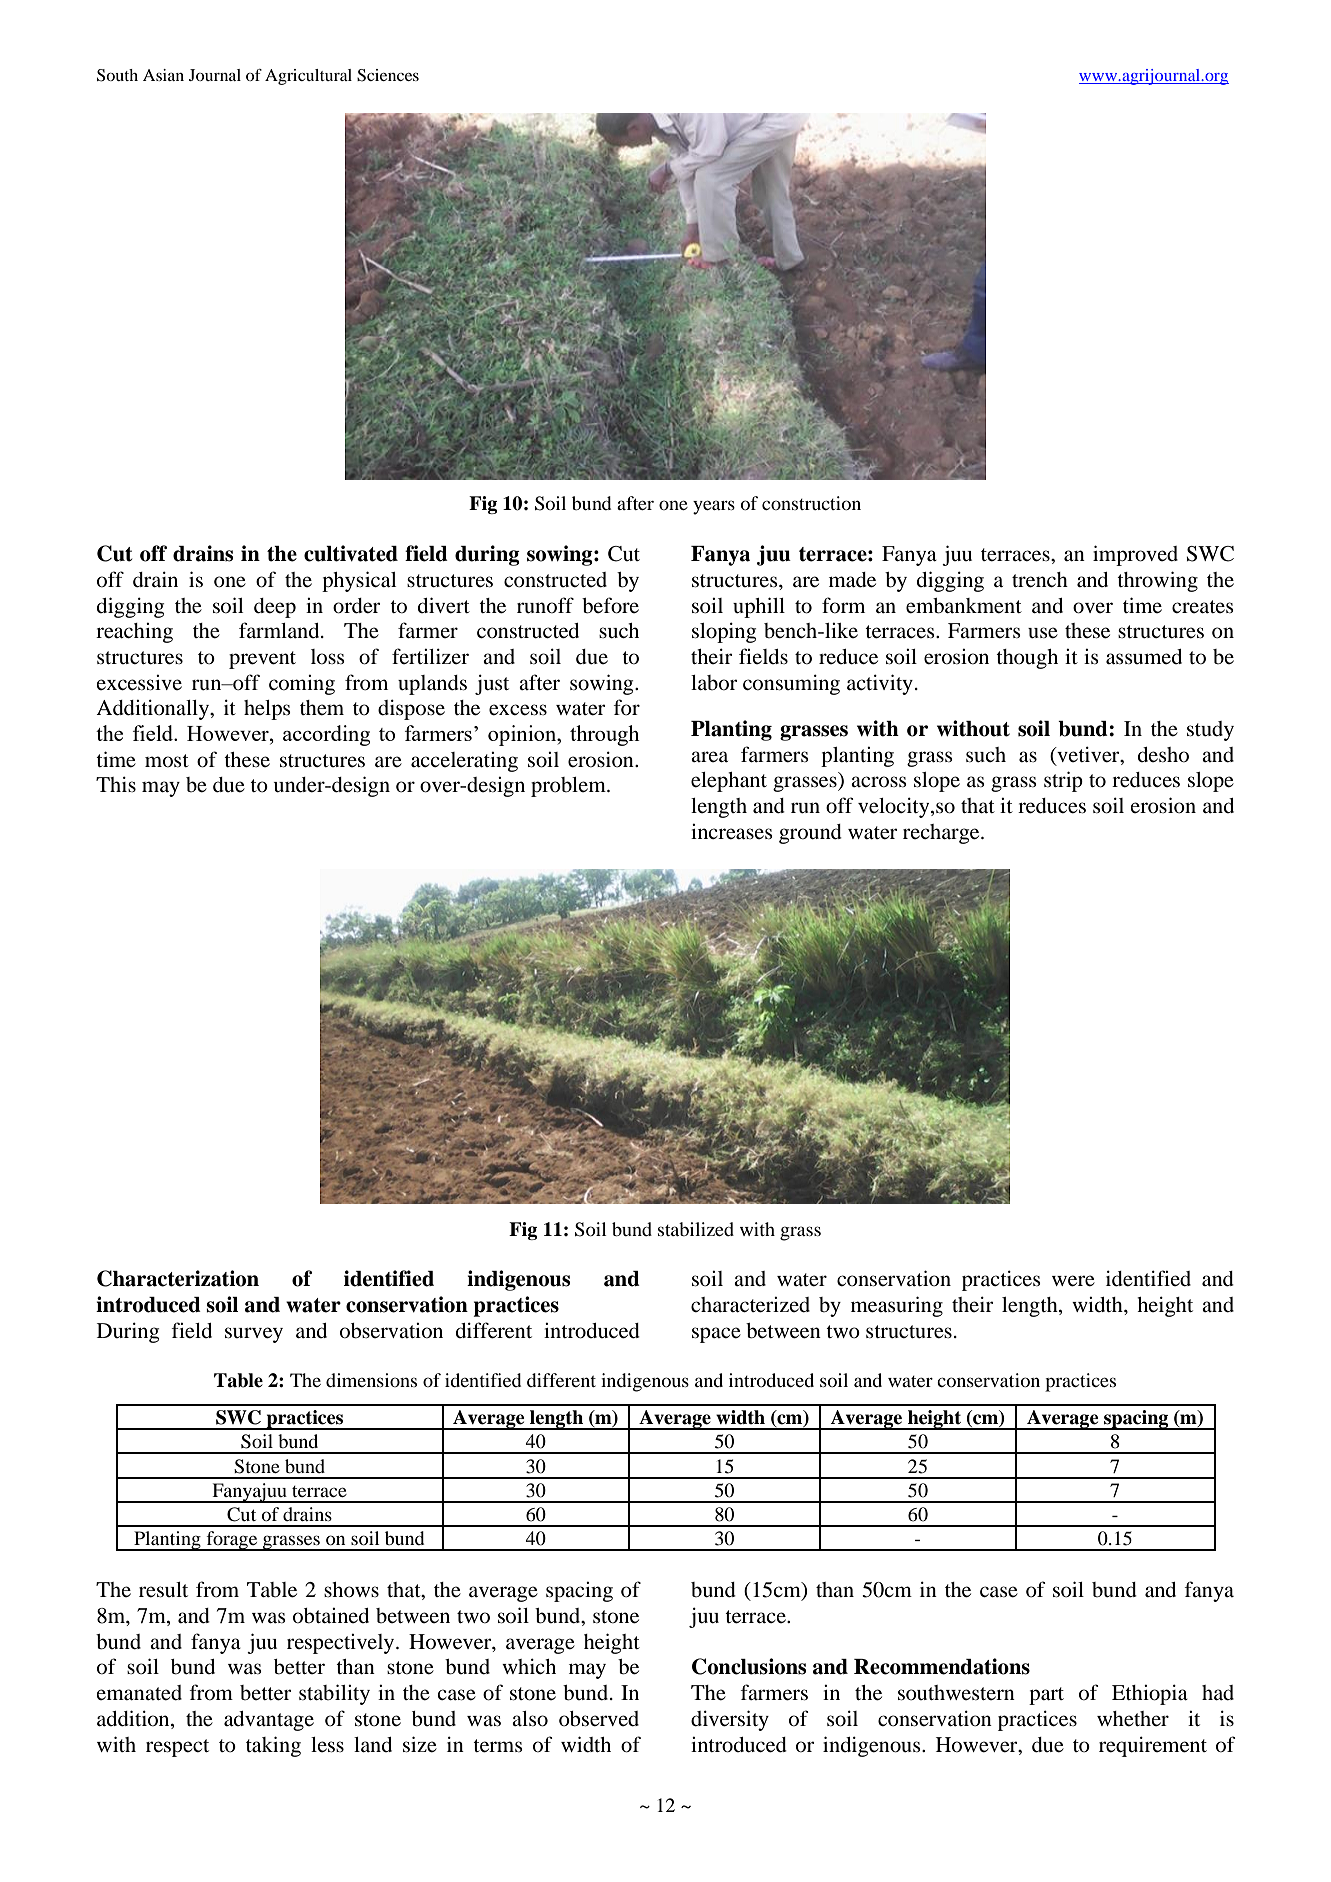  What do you see at coordinates (811, 503) in the page?
I see `construction` at bounding box center [811, 503].
